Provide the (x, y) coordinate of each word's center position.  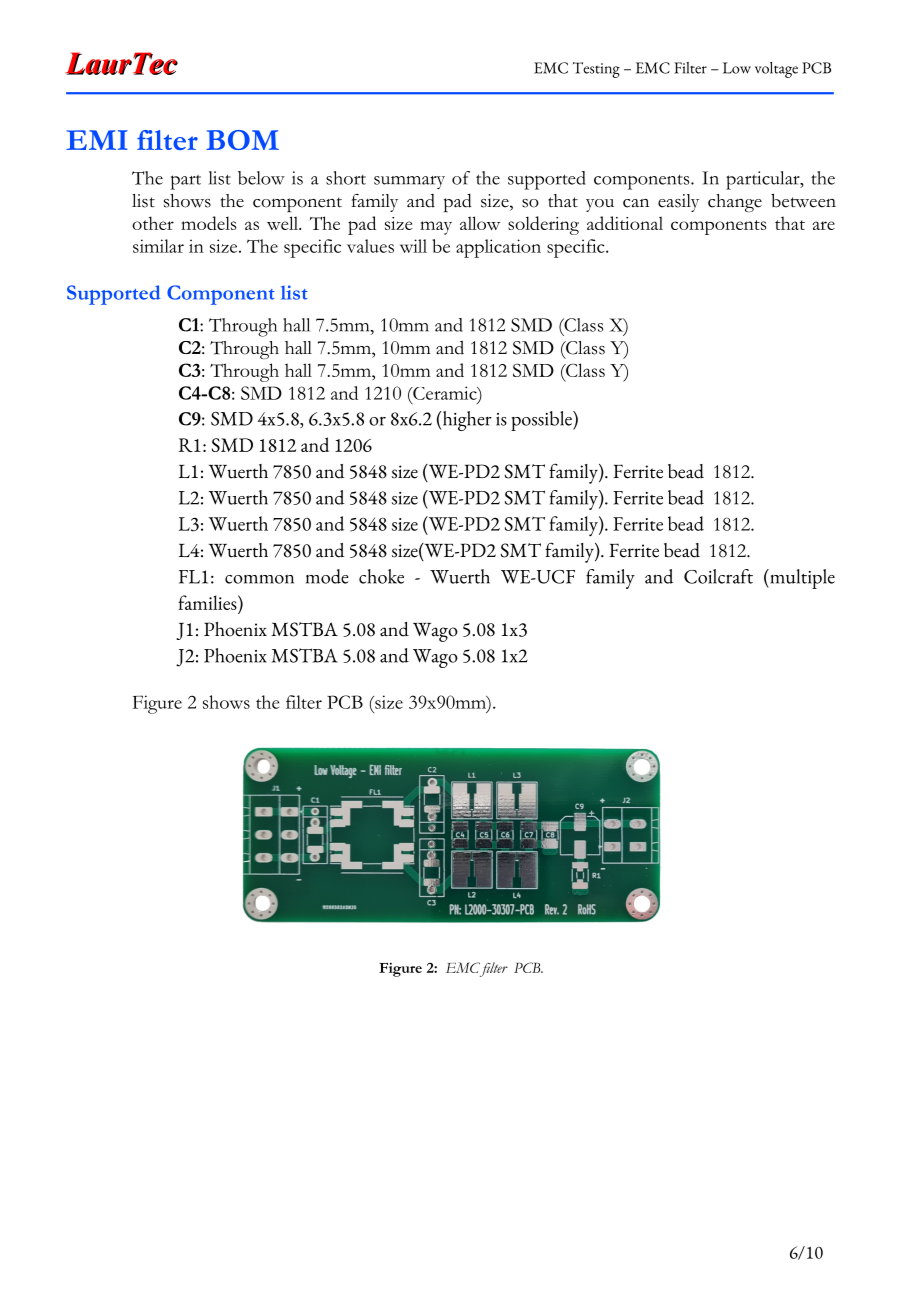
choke (381, 576)
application (498, 248)
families (208, 602)
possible (542, 421)
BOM (242, 140)
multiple (801, 579)
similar (158, 246)
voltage (776, 70)
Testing (596, 70)
